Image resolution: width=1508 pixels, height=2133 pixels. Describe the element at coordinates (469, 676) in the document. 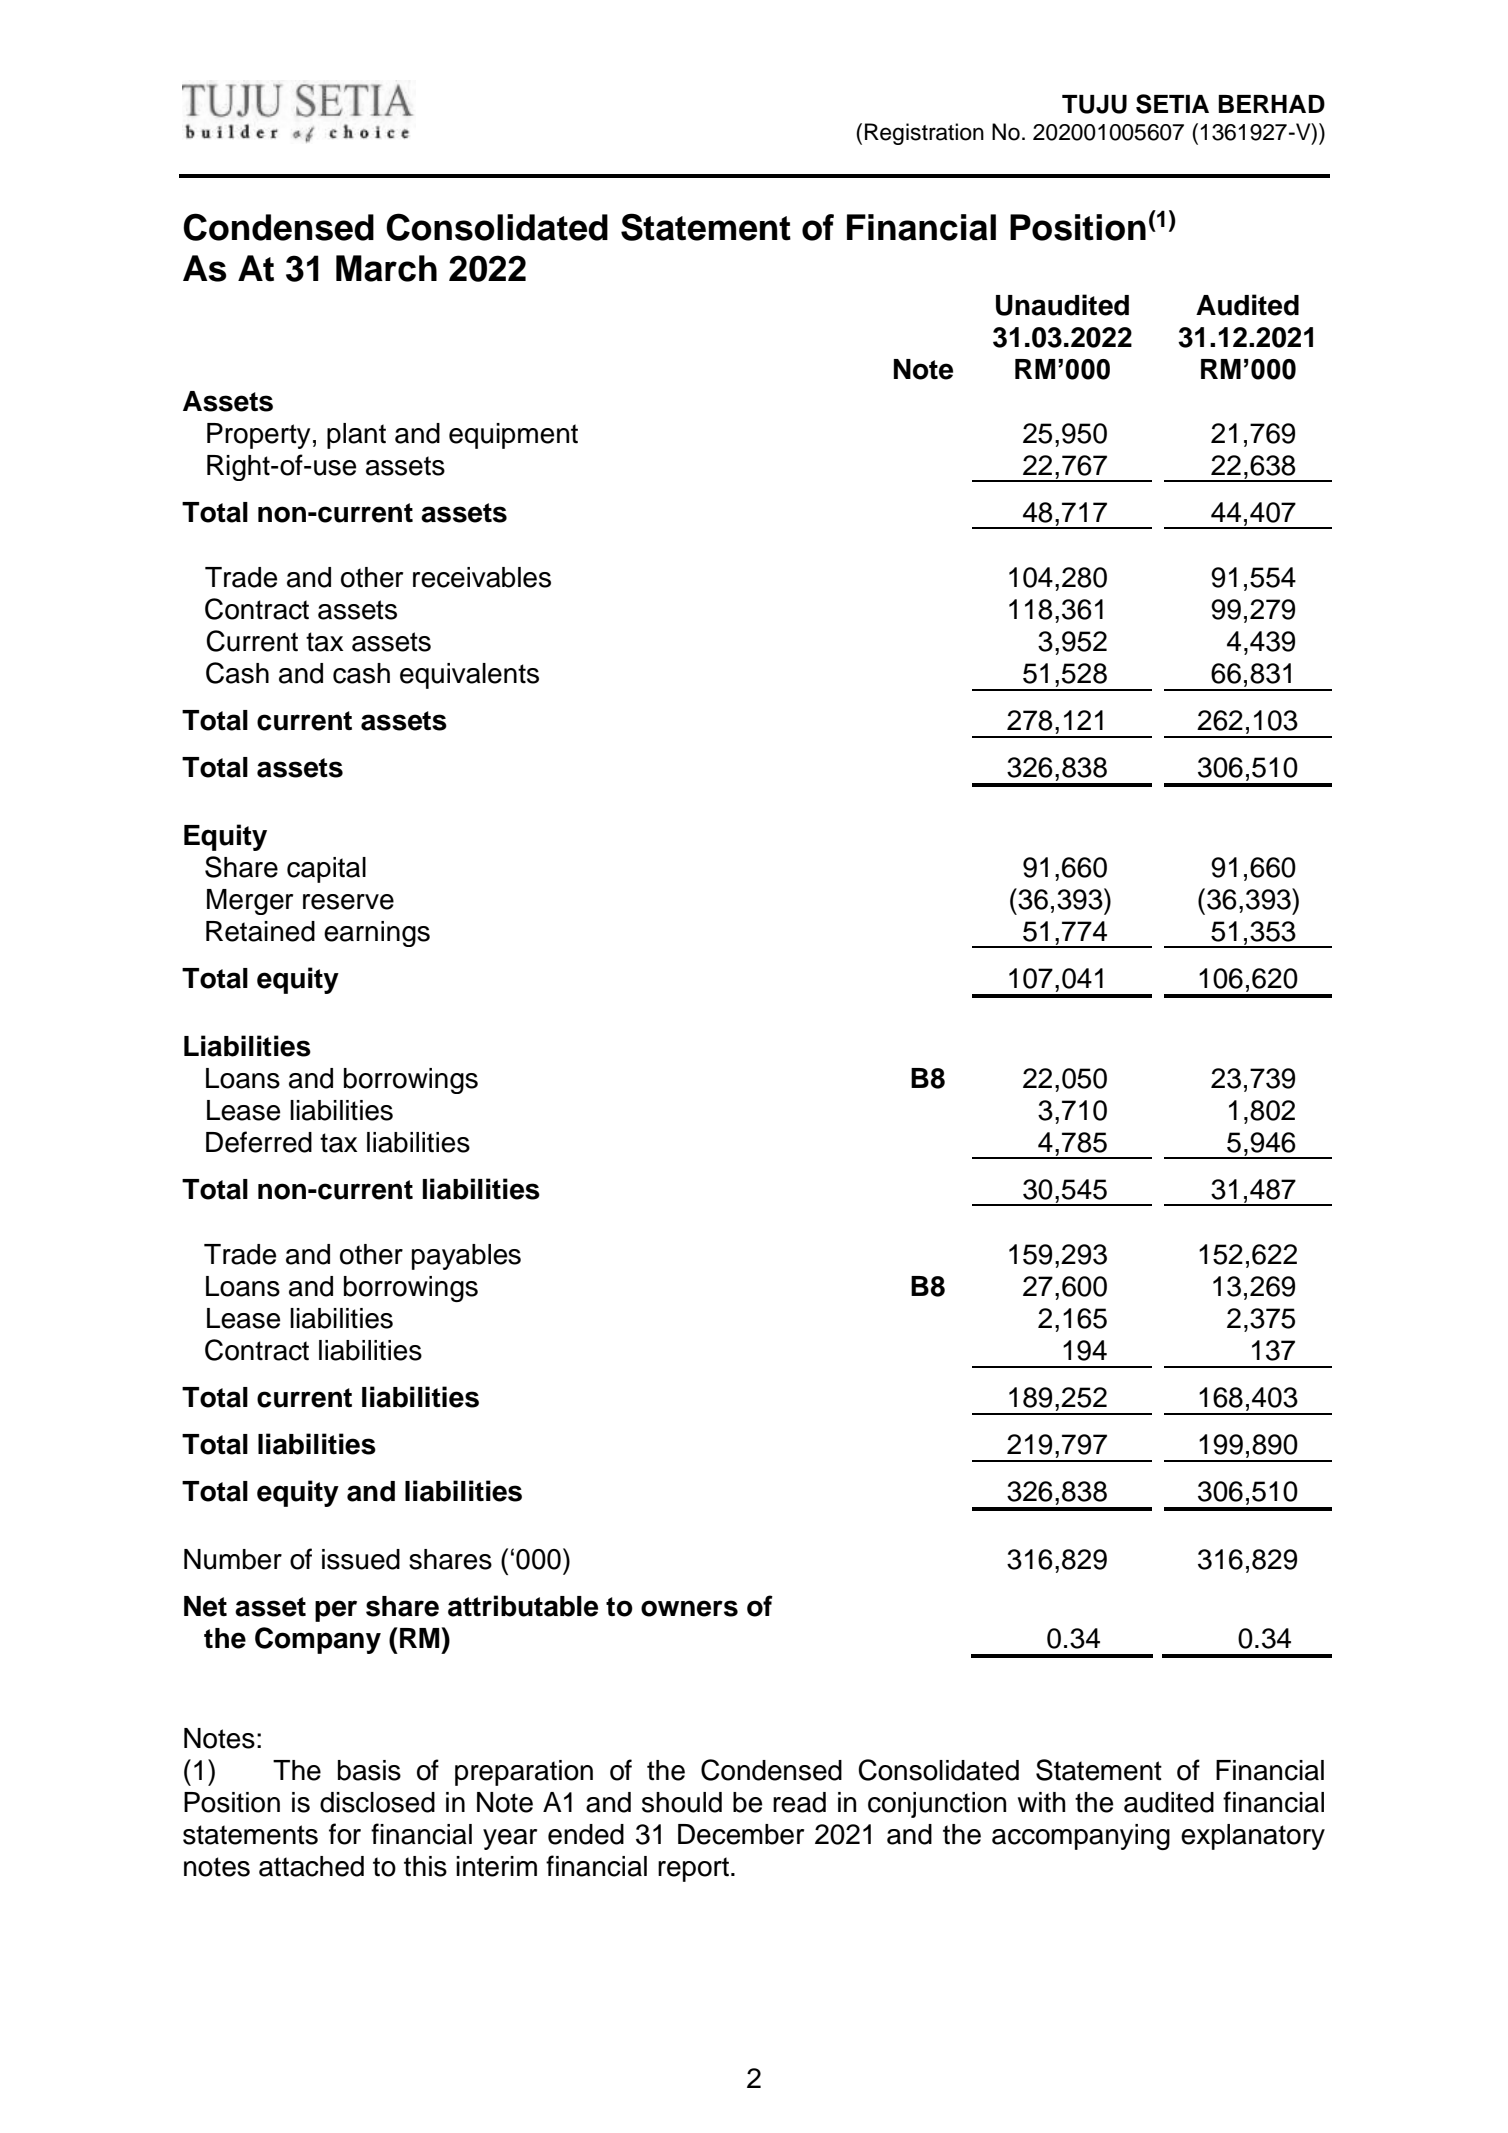

I see `equivalents` at that location.
